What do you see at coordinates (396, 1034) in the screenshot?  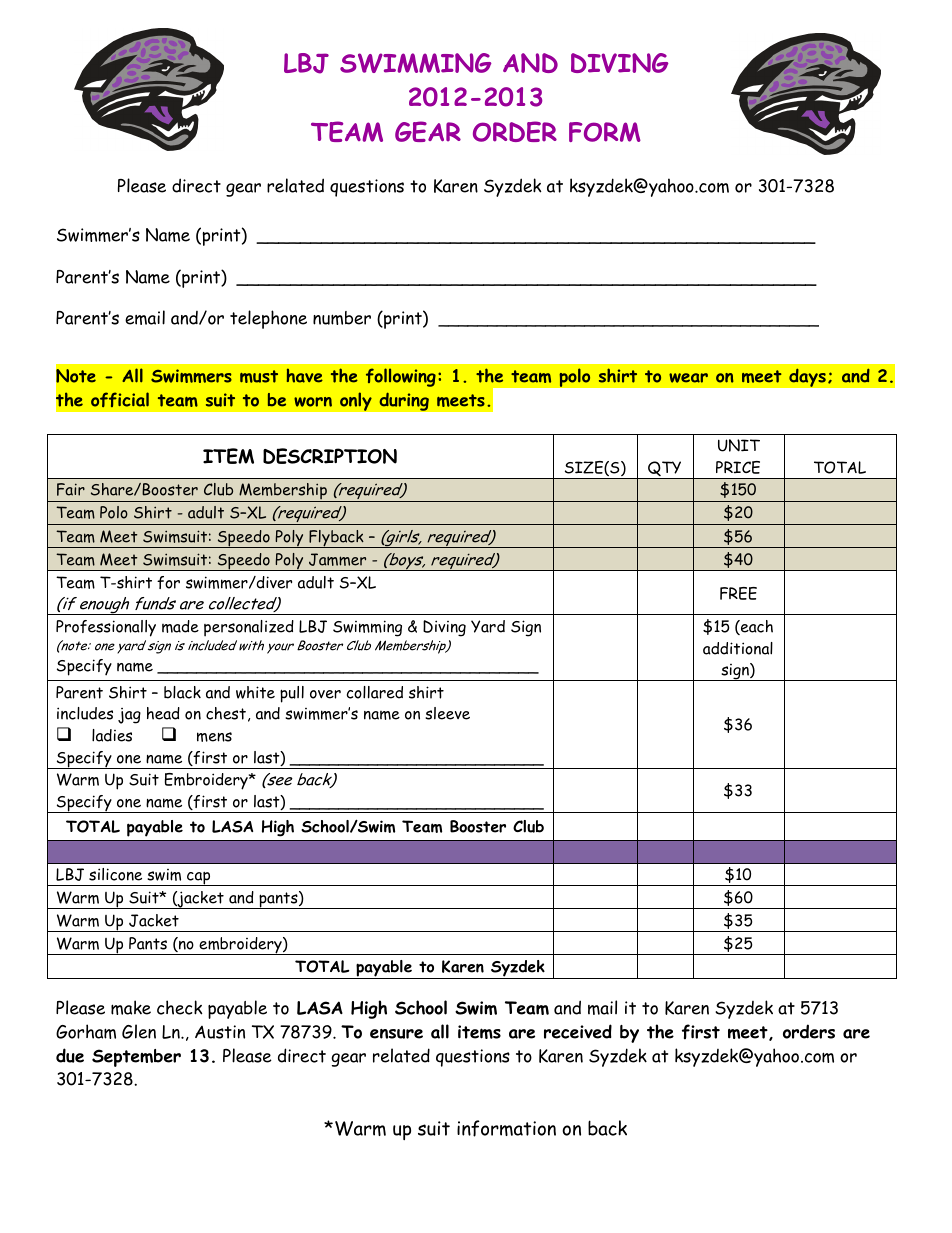 I see `ensure` at bounding box center [396, 1034].
